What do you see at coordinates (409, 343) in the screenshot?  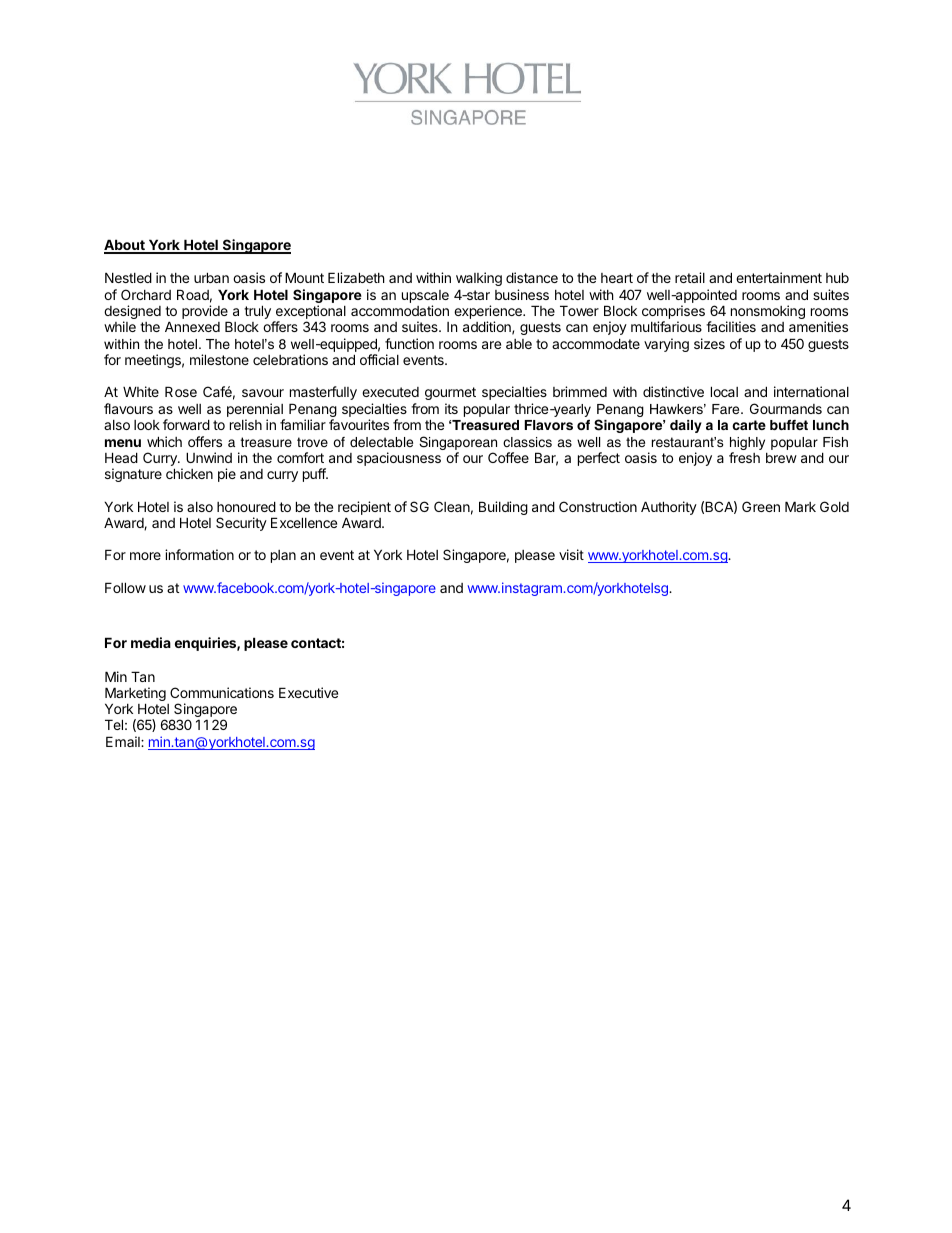 I see `function` at bounding box center [409, 343].
